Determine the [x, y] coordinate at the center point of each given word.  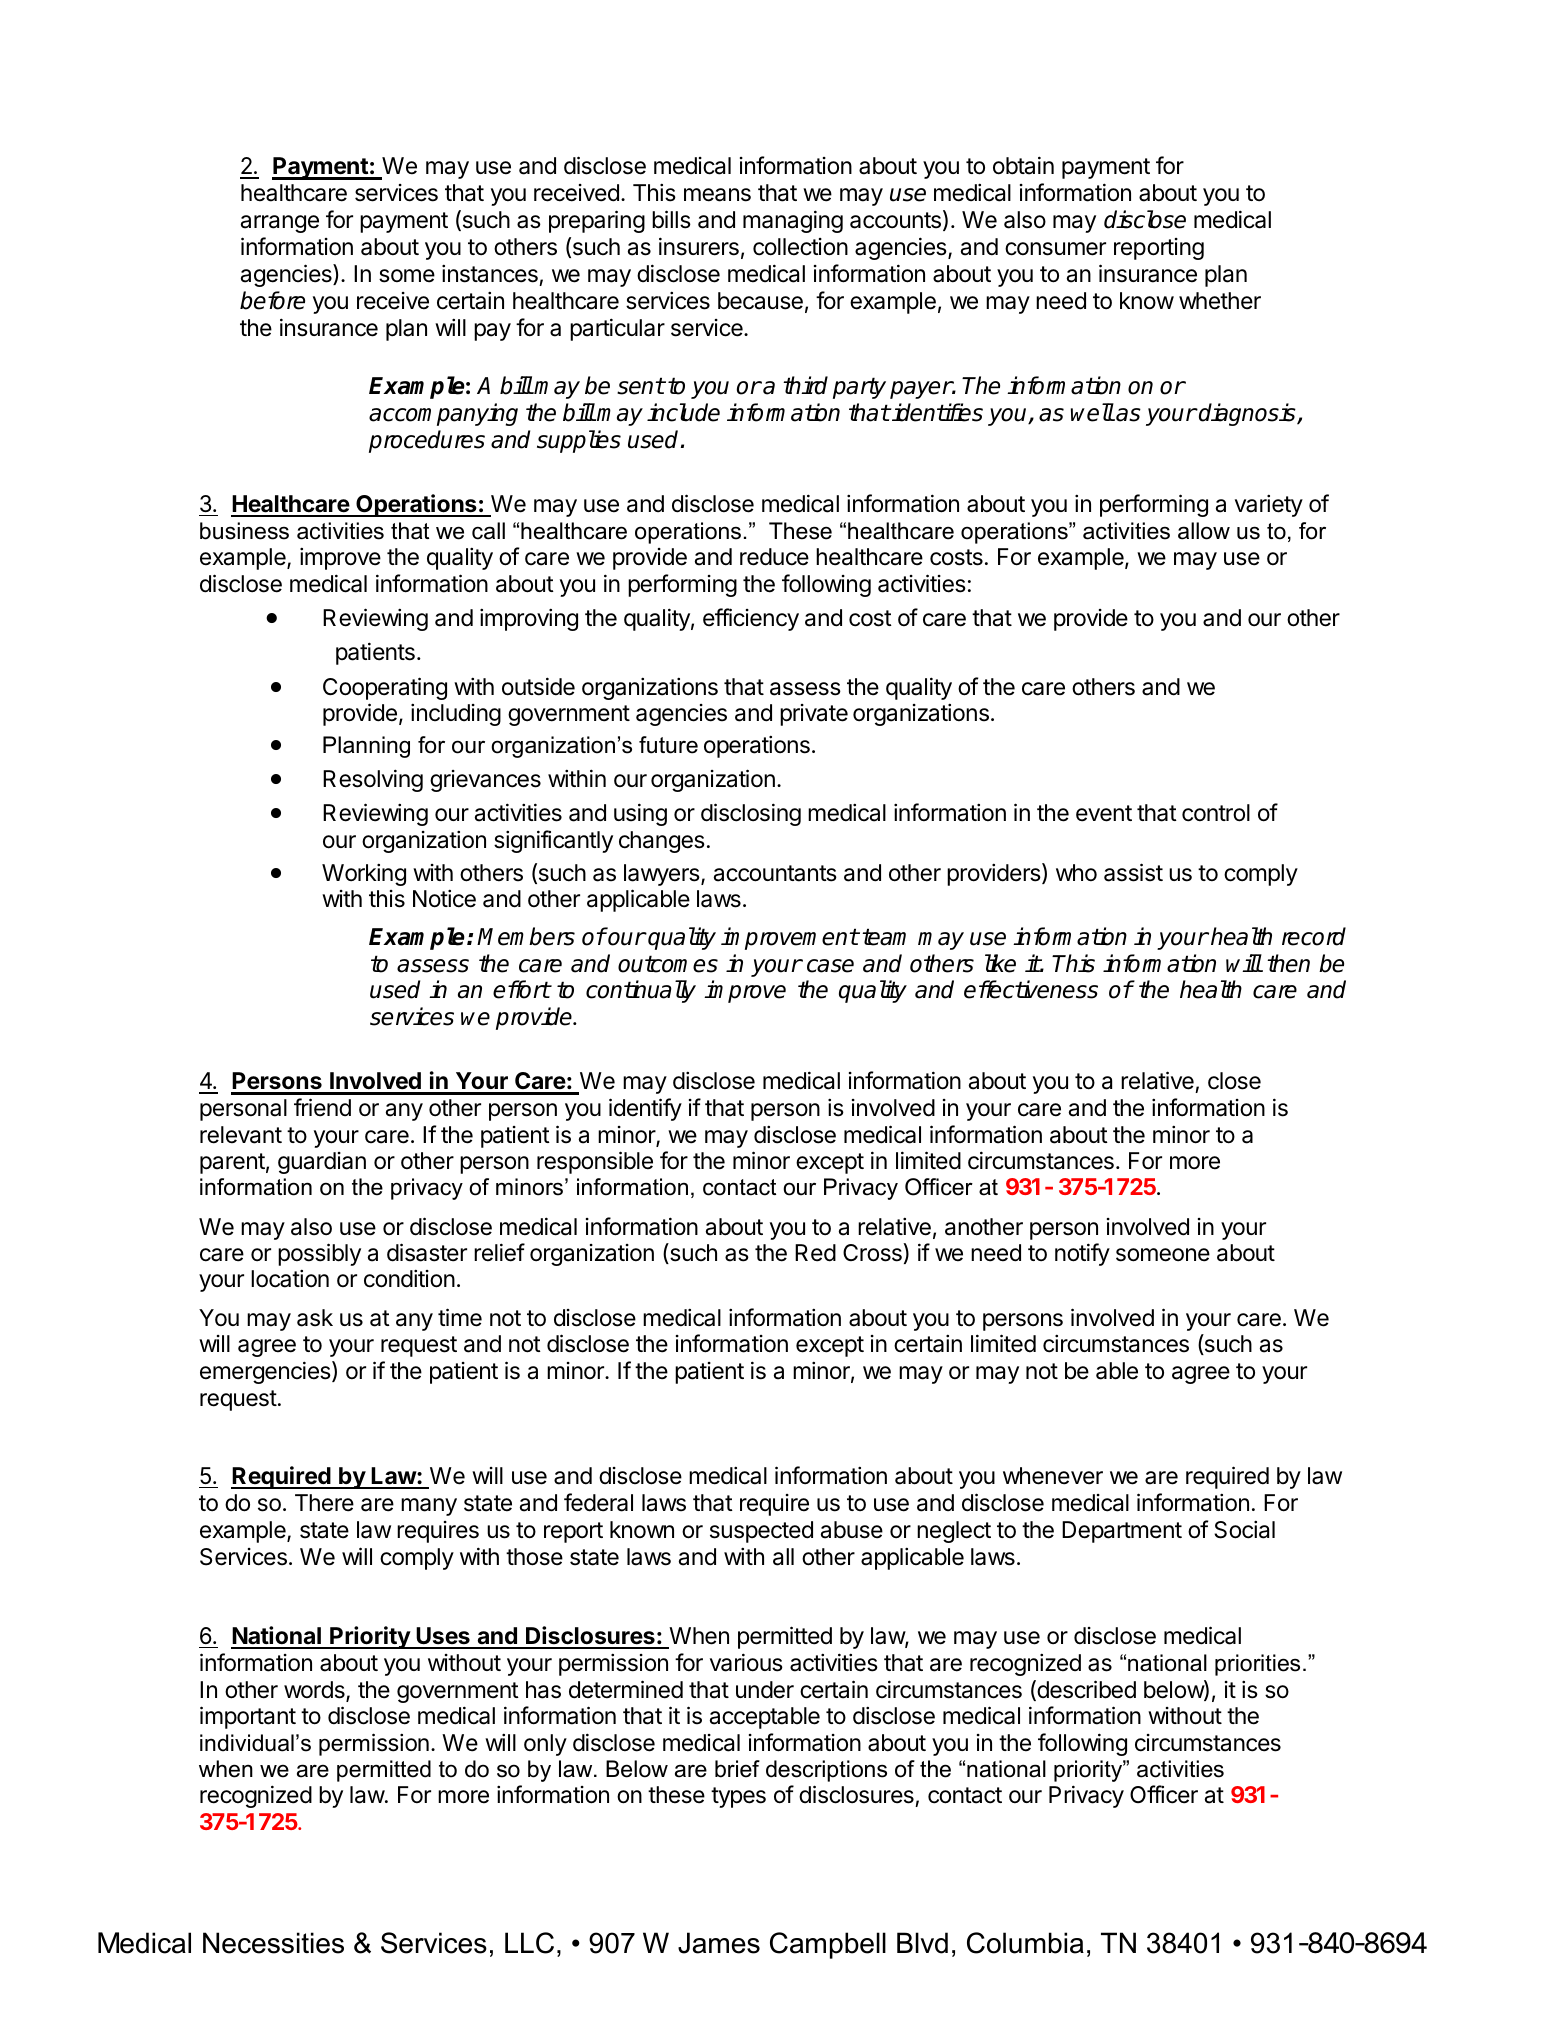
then [1288, 963]
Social [1244, 1529]
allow [1204, 531]
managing [793, 221]
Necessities [273, 1943]
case [830, 966]
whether [1220, 301]
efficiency [751, 619]
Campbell [828, 1945]
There [324, 1503]
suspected [761, 1532]
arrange [280, 224]
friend [322, 1107]
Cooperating [385, 688]
